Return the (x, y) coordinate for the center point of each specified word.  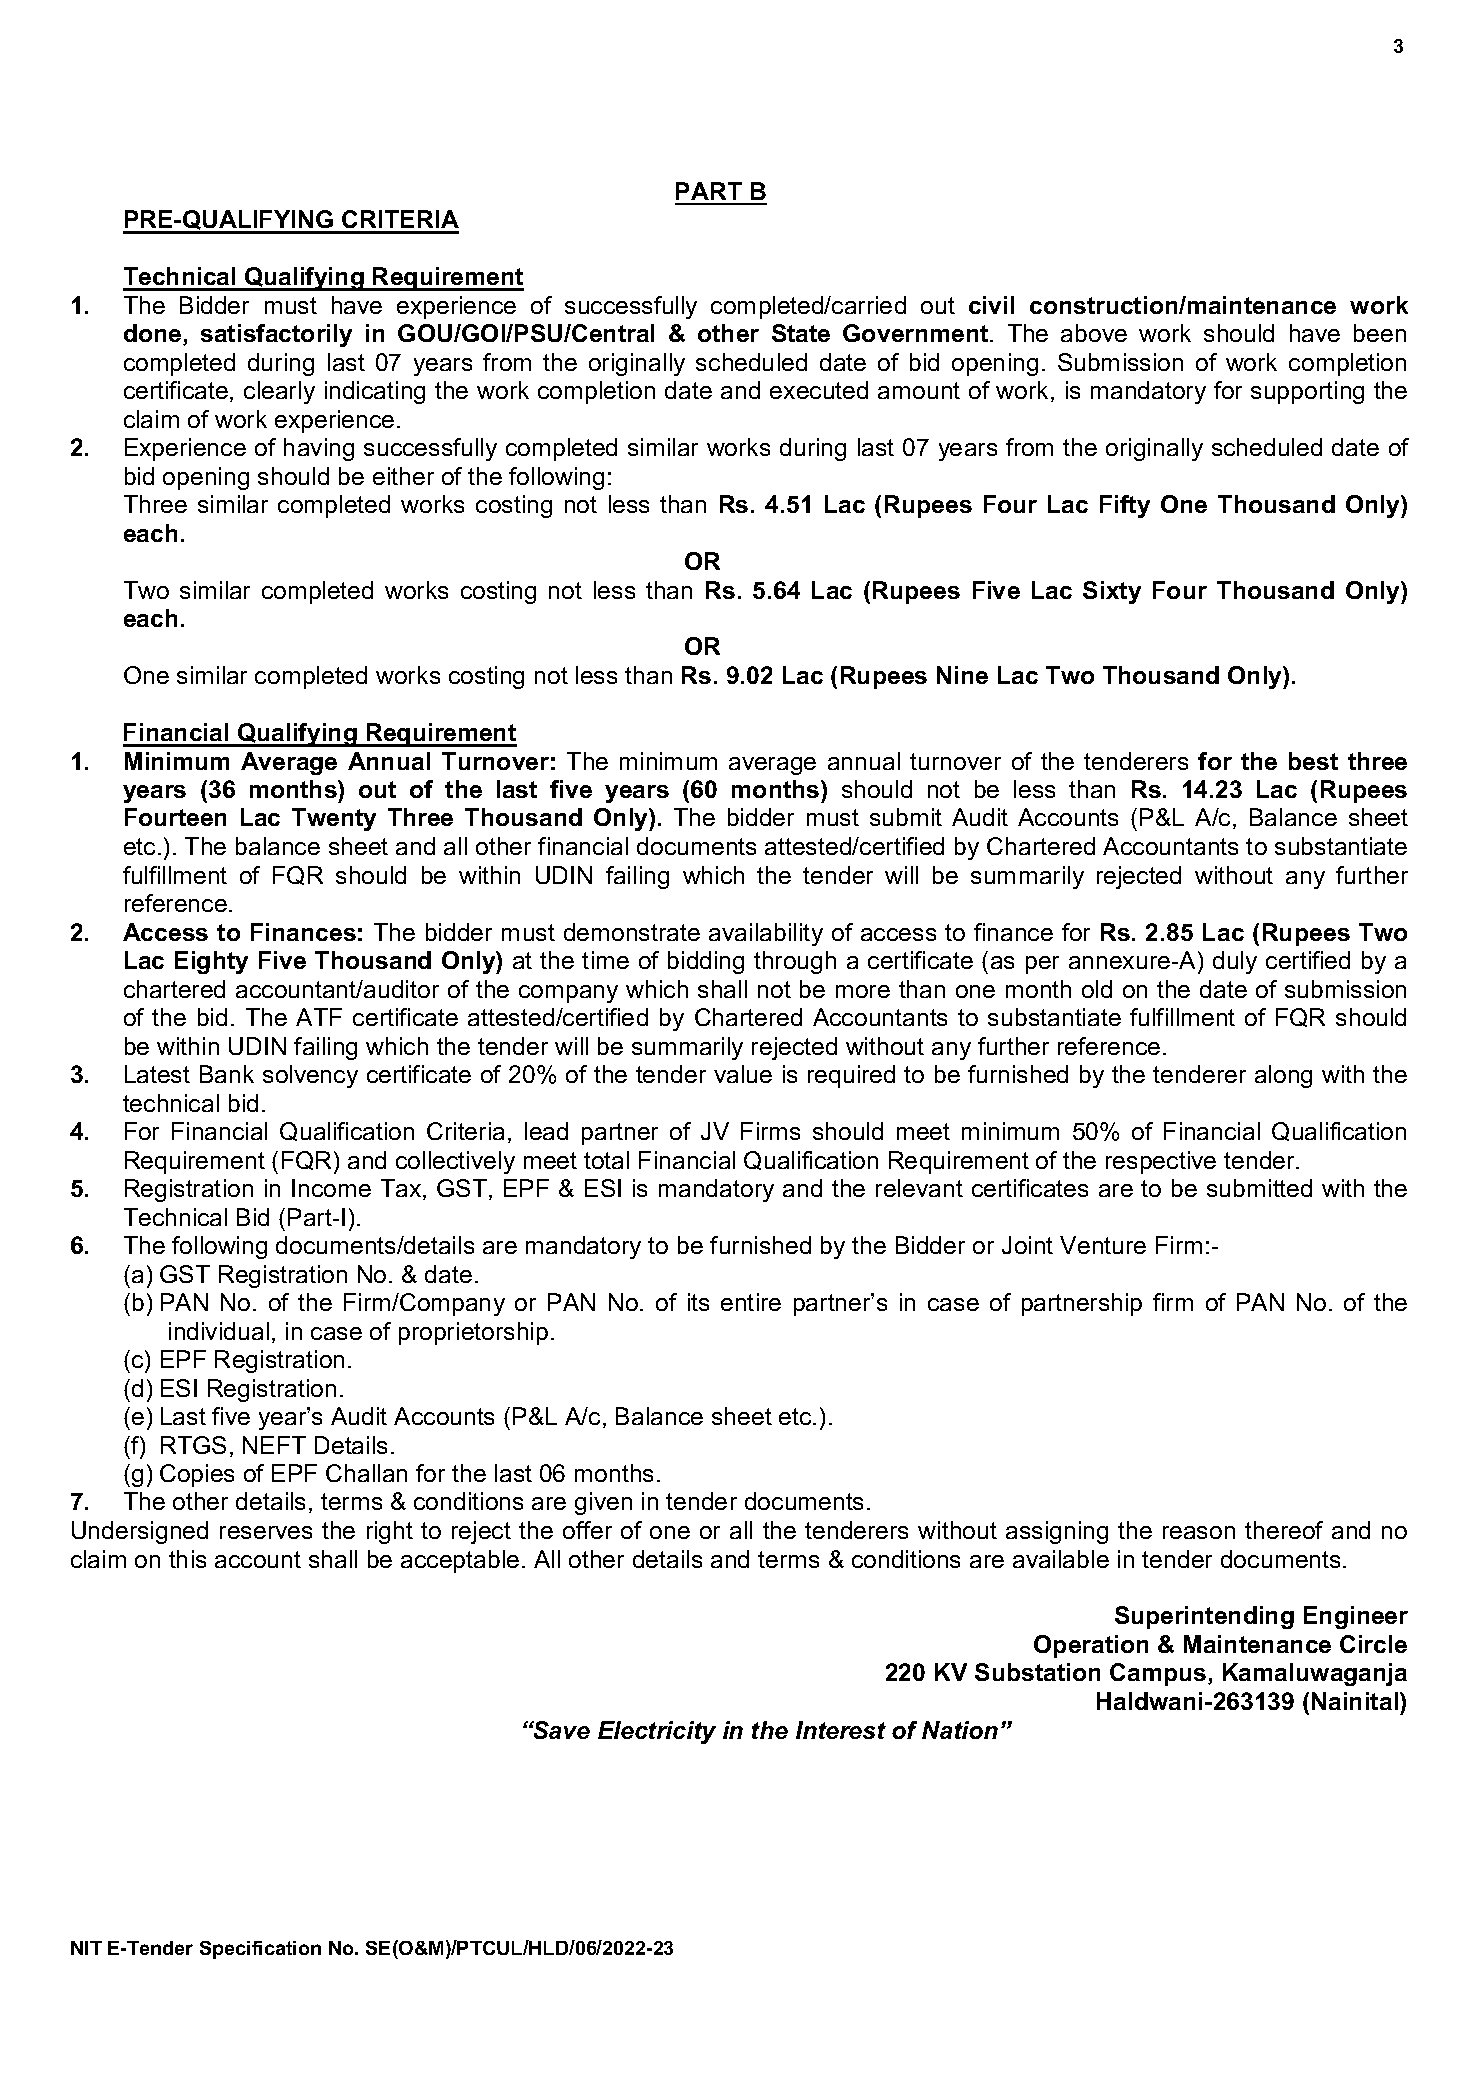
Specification (260, 1950)
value (743, 1074)
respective (1161, 1162)
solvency (310, 1076)
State (801, 333)
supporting (1307, 392)
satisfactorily (276, 335)
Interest (841, 1730)
